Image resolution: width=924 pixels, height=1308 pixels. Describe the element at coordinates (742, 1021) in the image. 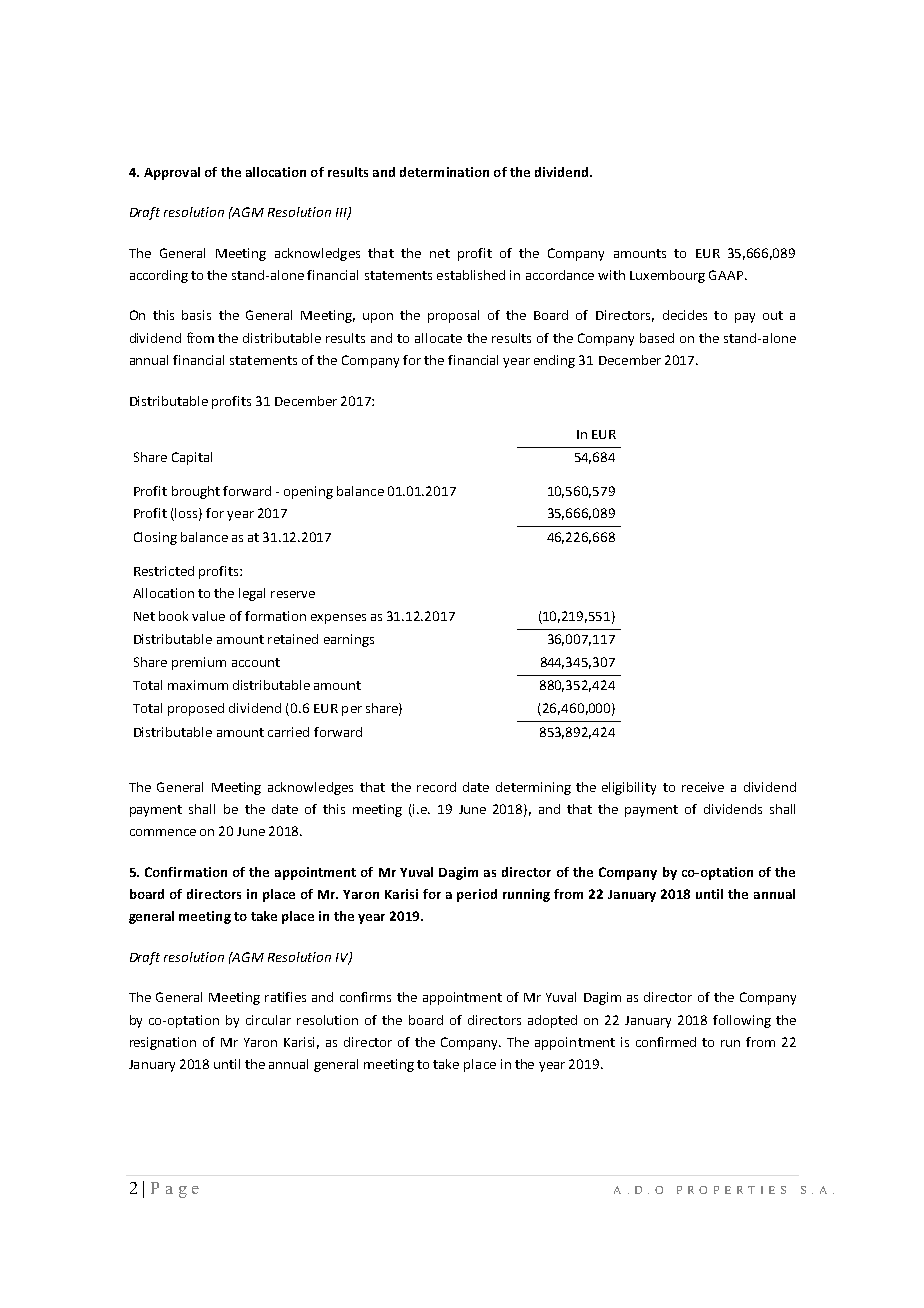

I see `following` at that location.
